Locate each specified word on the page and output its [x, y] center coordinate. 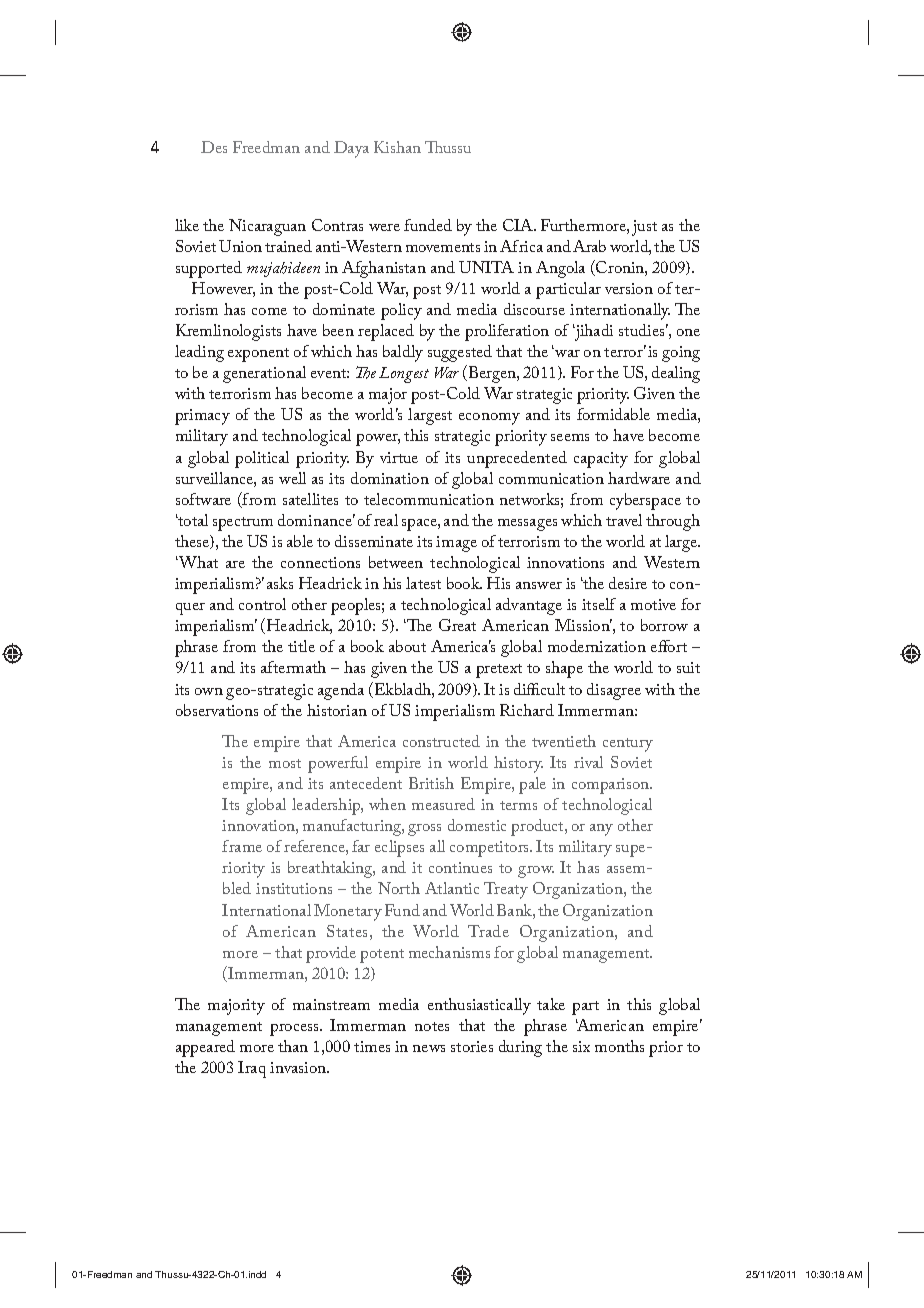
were [384, 227]
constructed [441, 741]
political [262, 459]
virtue [399, 457]
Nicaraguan [267, 227]
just [644, 228]
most [285, 763]
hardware [639, 478]
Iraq [252, 1069]
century [628, 745]
